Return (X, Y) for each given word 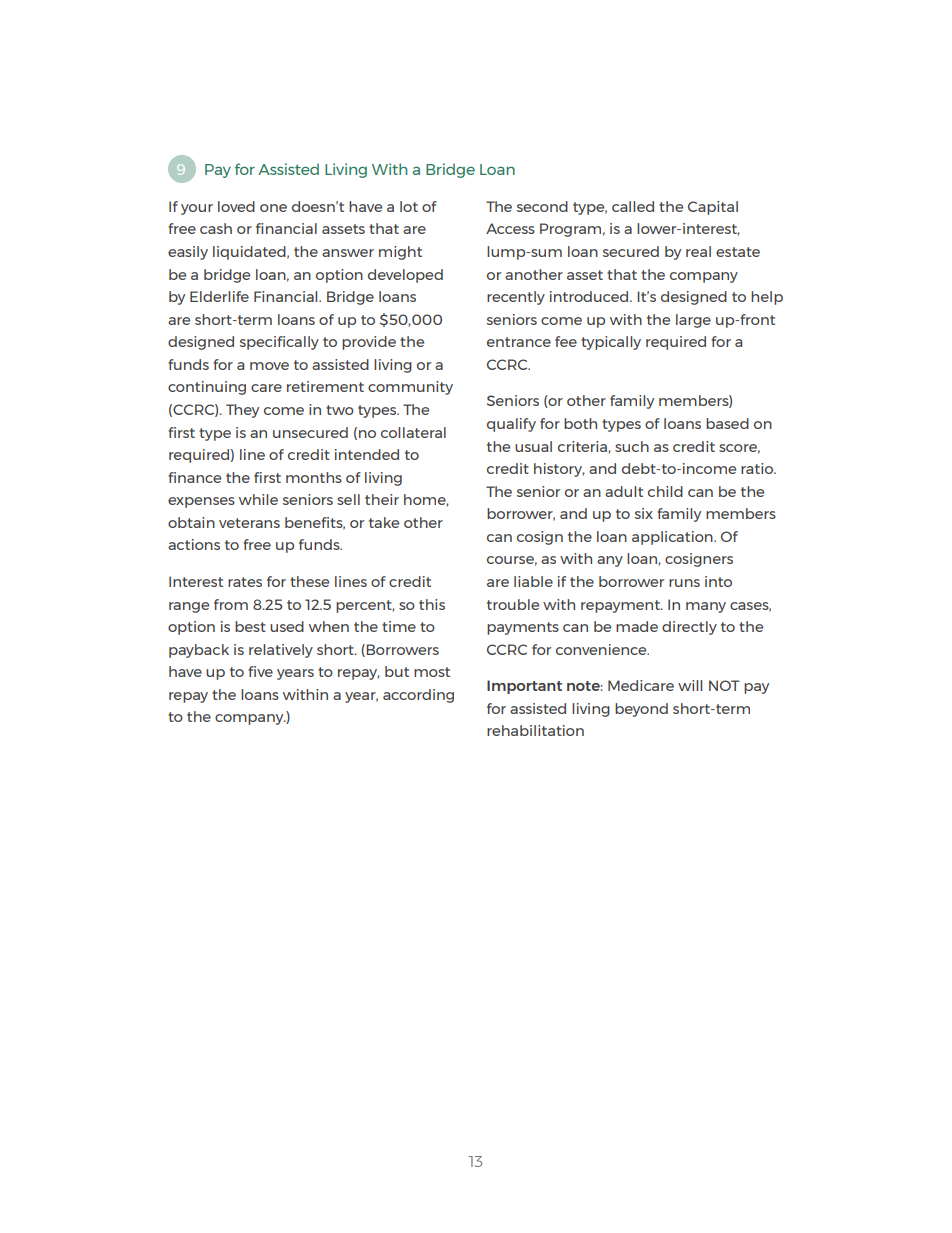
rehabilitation (535, 730)
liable (533, 581)
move (269, 366)
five (260, 671)
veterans (249, 523)
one (273, 208)
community (410, 388)
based (727, 423)
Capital (713, 208)
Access (510, 228)
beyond (641, 710)
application (673, 538)
